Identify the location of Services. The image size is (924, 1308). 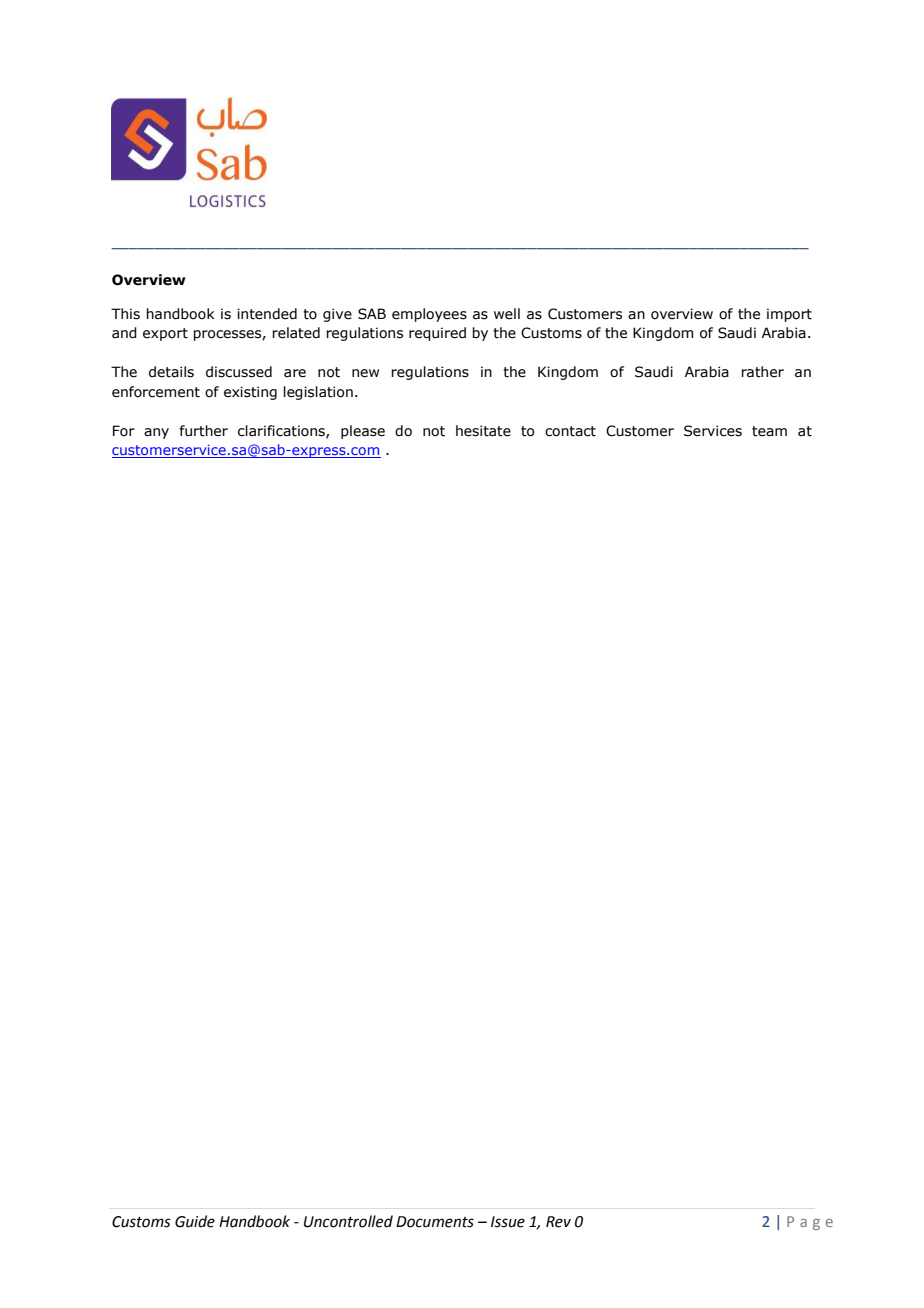
(713, 431).
